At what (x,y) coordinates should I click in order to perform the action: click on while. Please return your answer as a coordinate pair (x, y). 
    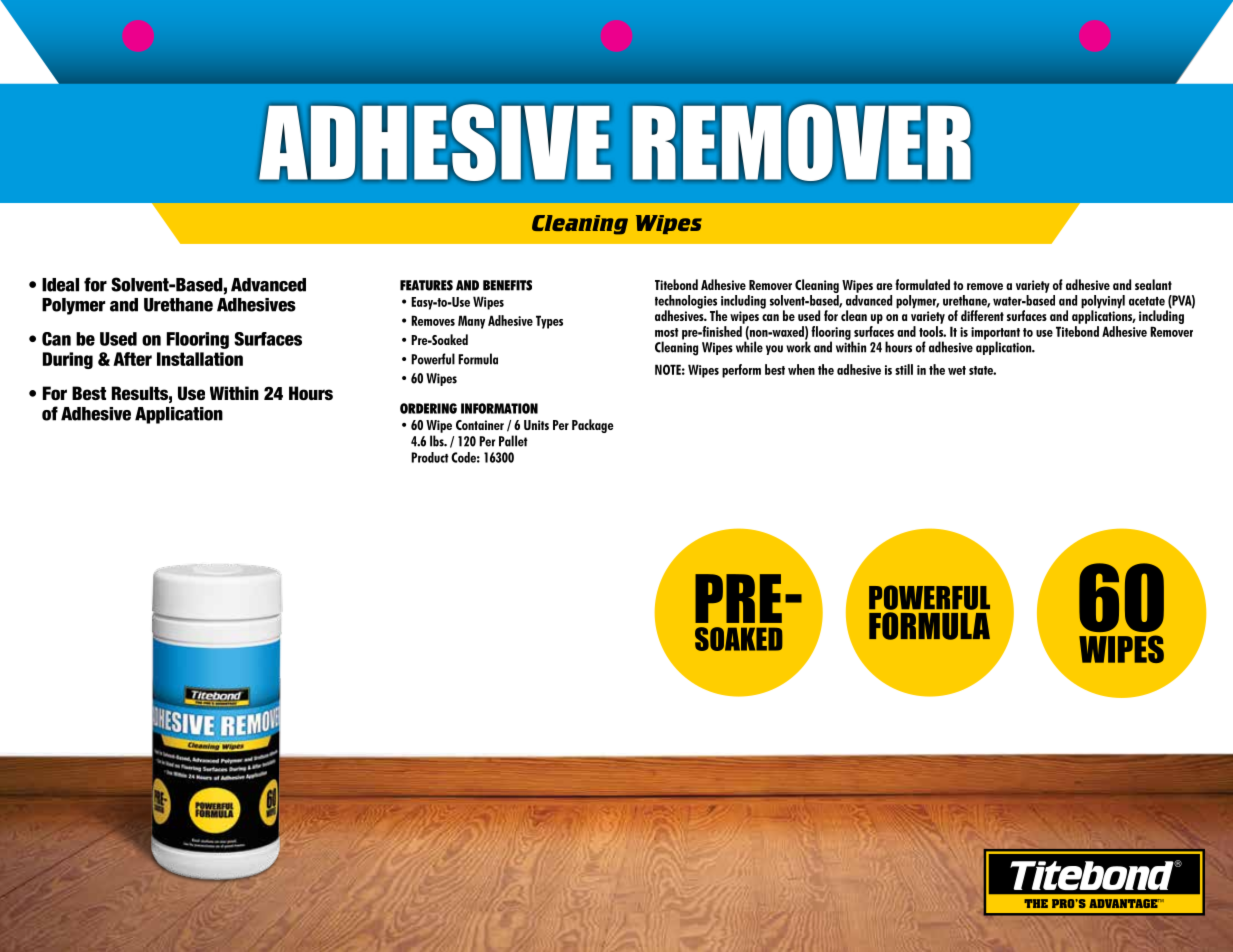
    Looking at the image, I should click on (749, 346).
